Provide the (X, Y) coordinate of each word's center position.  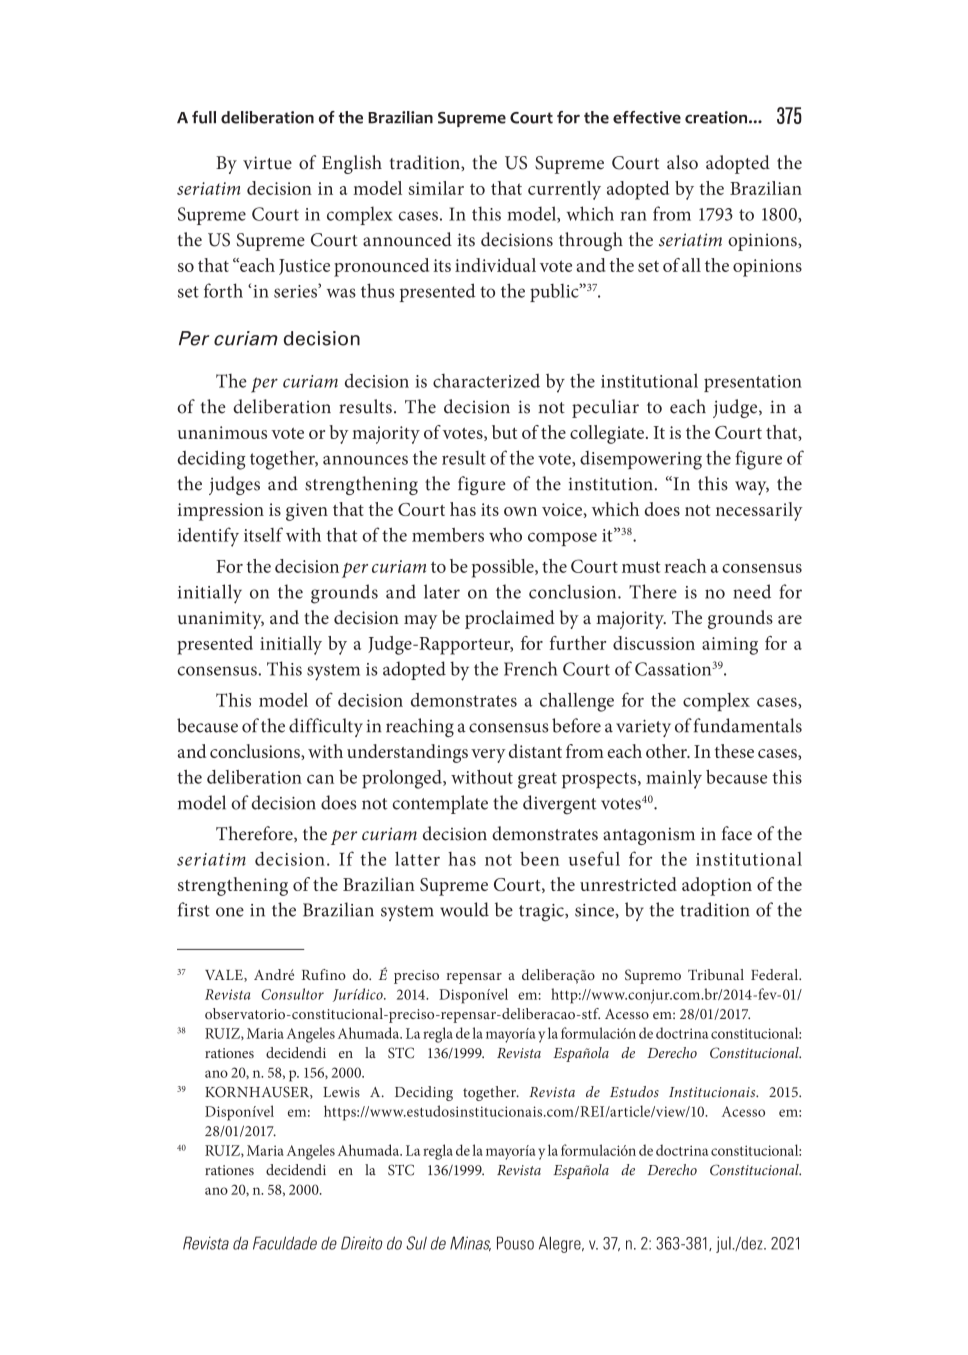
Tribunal (716, 974)
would (464, 909)
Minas (470, 1243)
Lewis (341, 1092)
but (504, 432)
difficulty (326, 727)
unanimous (222, 432)
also (682, 162)
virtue (267, 163)
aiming (730, 646)
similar (436, 188)
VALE (225, 976)
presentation (753, 383)
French (530, 668)
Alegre (561, 1244)
